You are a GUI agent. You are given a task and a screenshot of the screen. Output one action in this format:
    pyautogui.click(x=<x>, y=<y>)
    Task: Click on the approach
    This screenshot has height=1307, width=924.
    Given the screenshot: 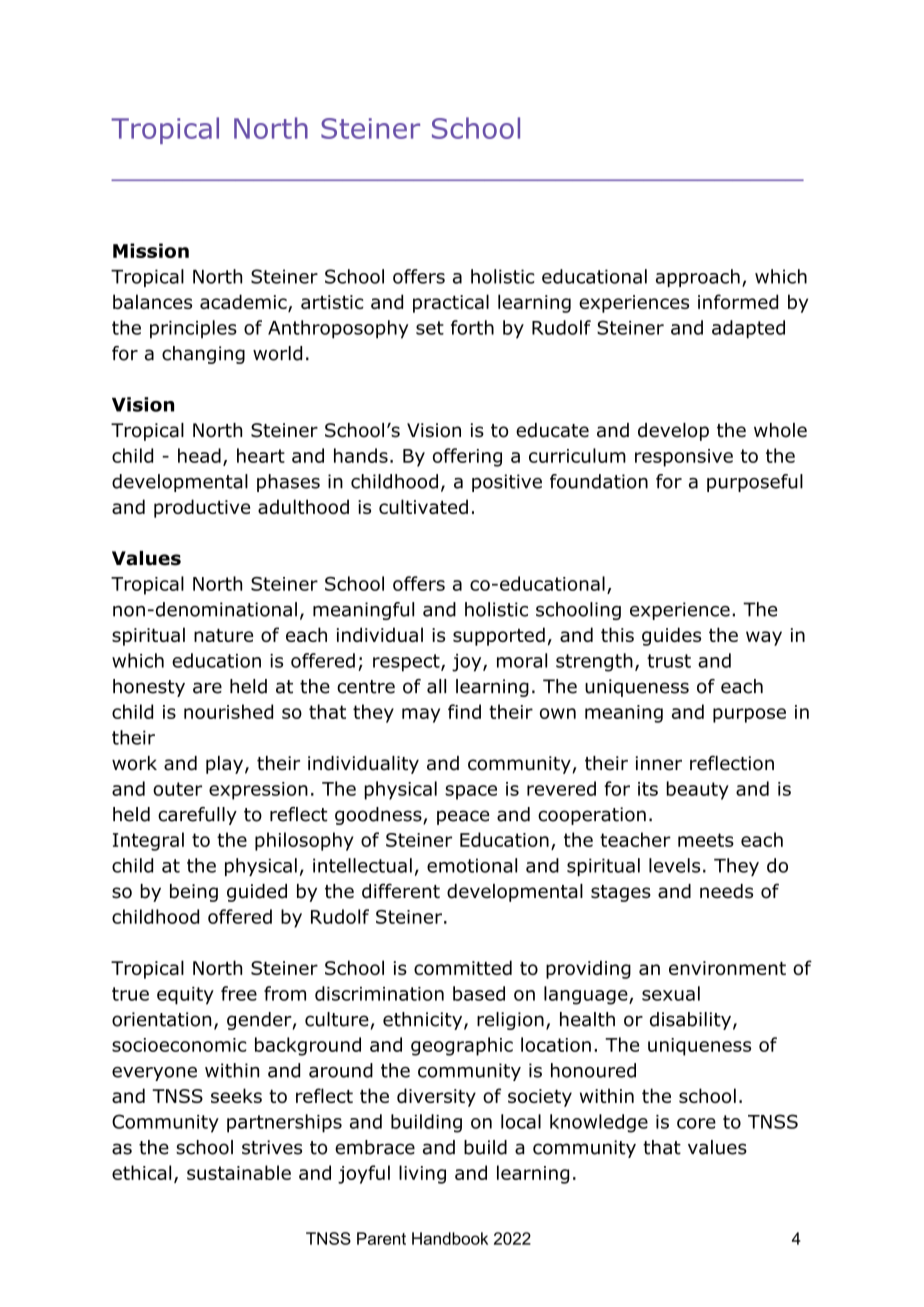 What is the action you would take?
    pyautogui.click(x=698, y=278)
